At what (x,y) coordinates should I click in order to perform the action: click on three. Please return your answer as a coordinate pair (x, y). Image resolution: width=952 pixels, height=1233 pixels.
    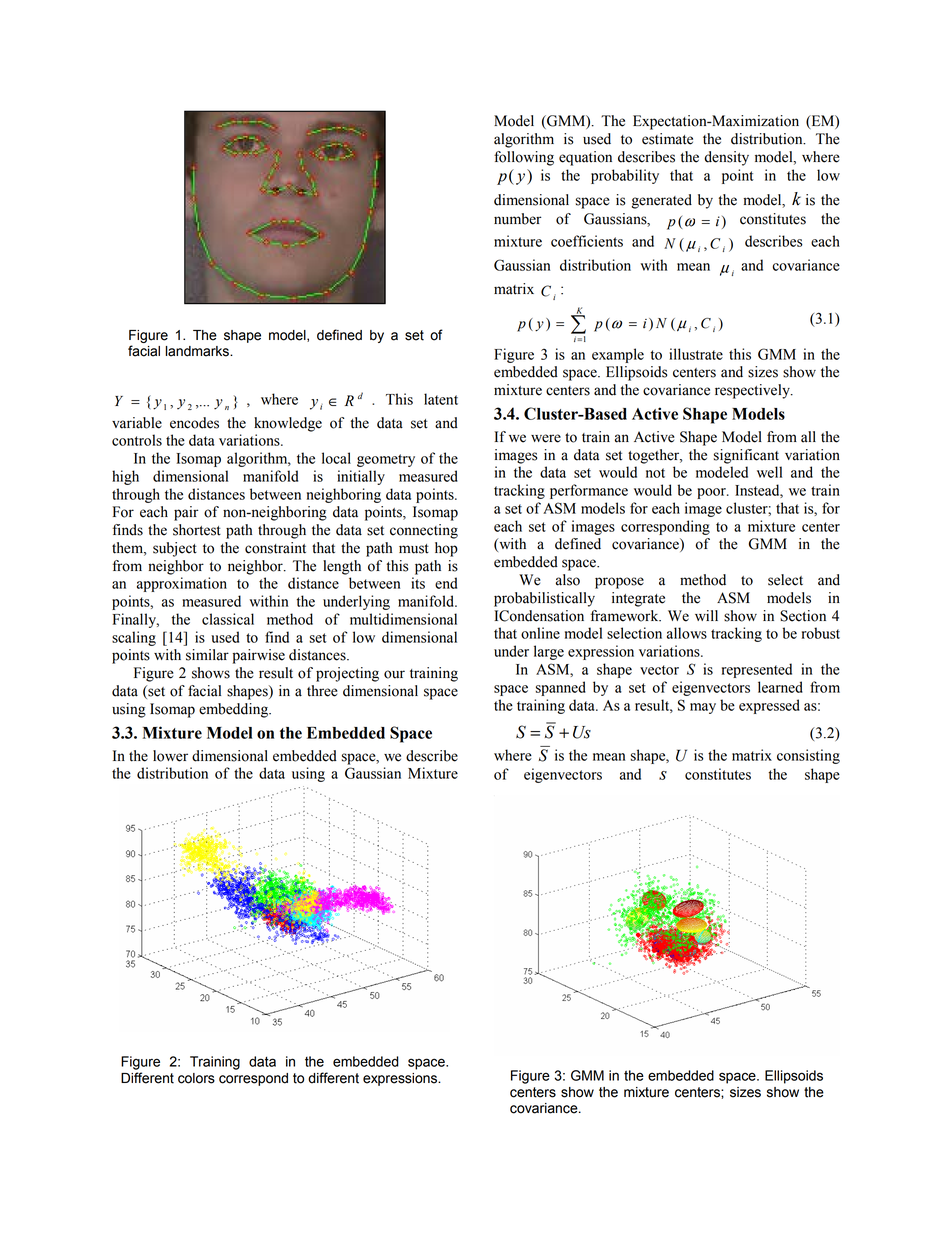
    Looking at the image, I should click on (322, 691).
